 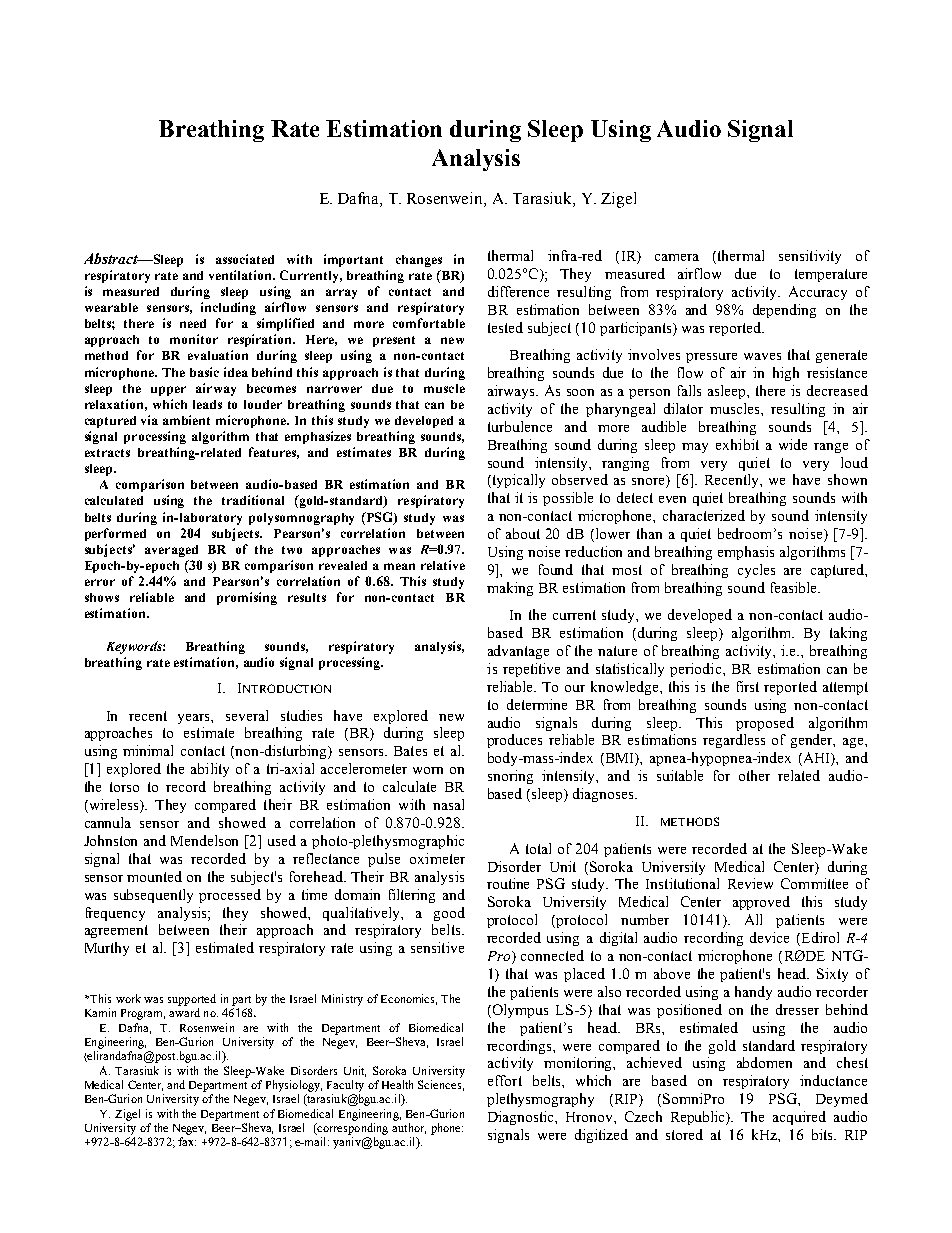 I want to click on fax, so click(x=187, y=1141).
